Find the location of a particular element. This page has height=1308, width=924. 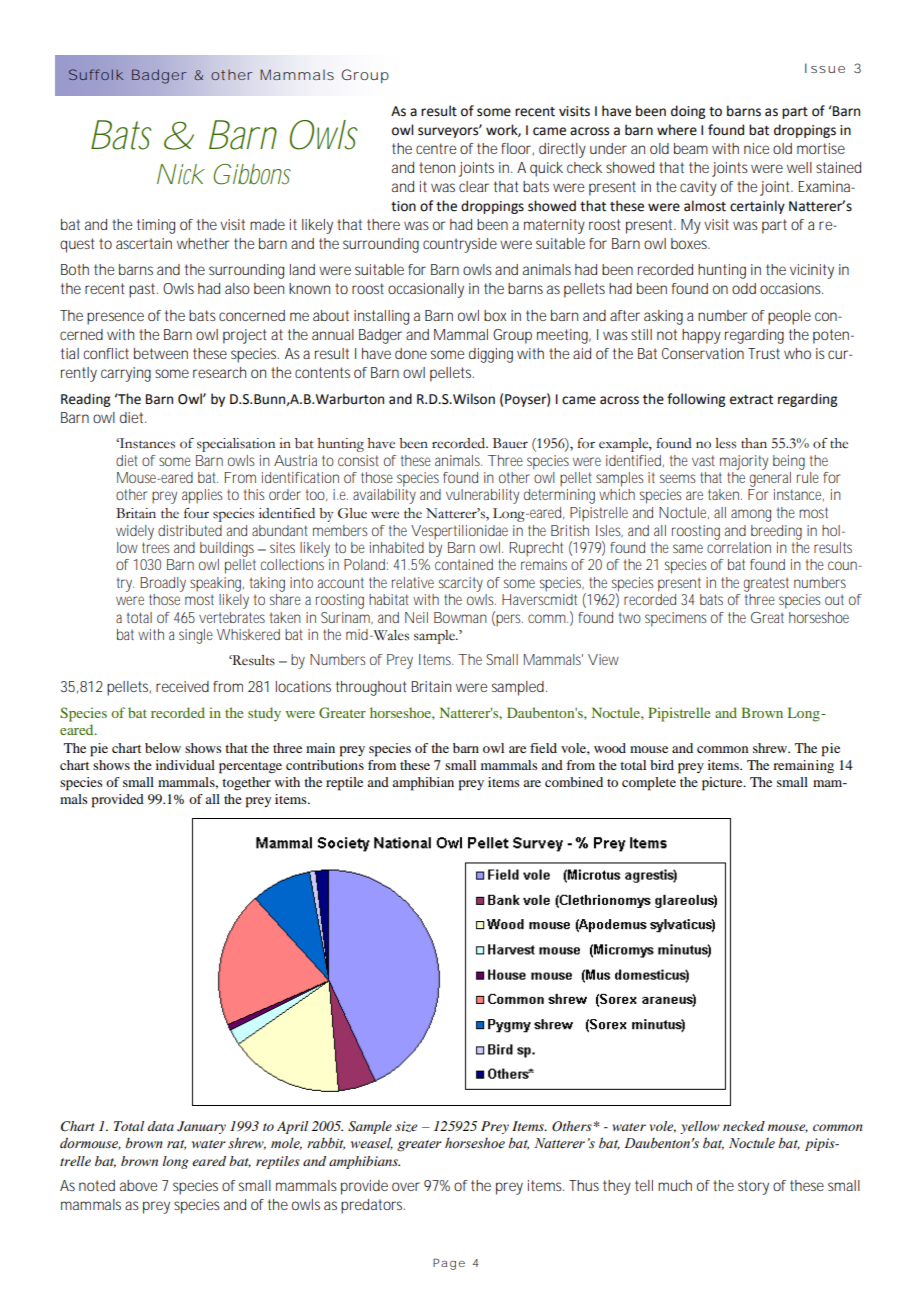

between is located at coordinates (161, 353).
